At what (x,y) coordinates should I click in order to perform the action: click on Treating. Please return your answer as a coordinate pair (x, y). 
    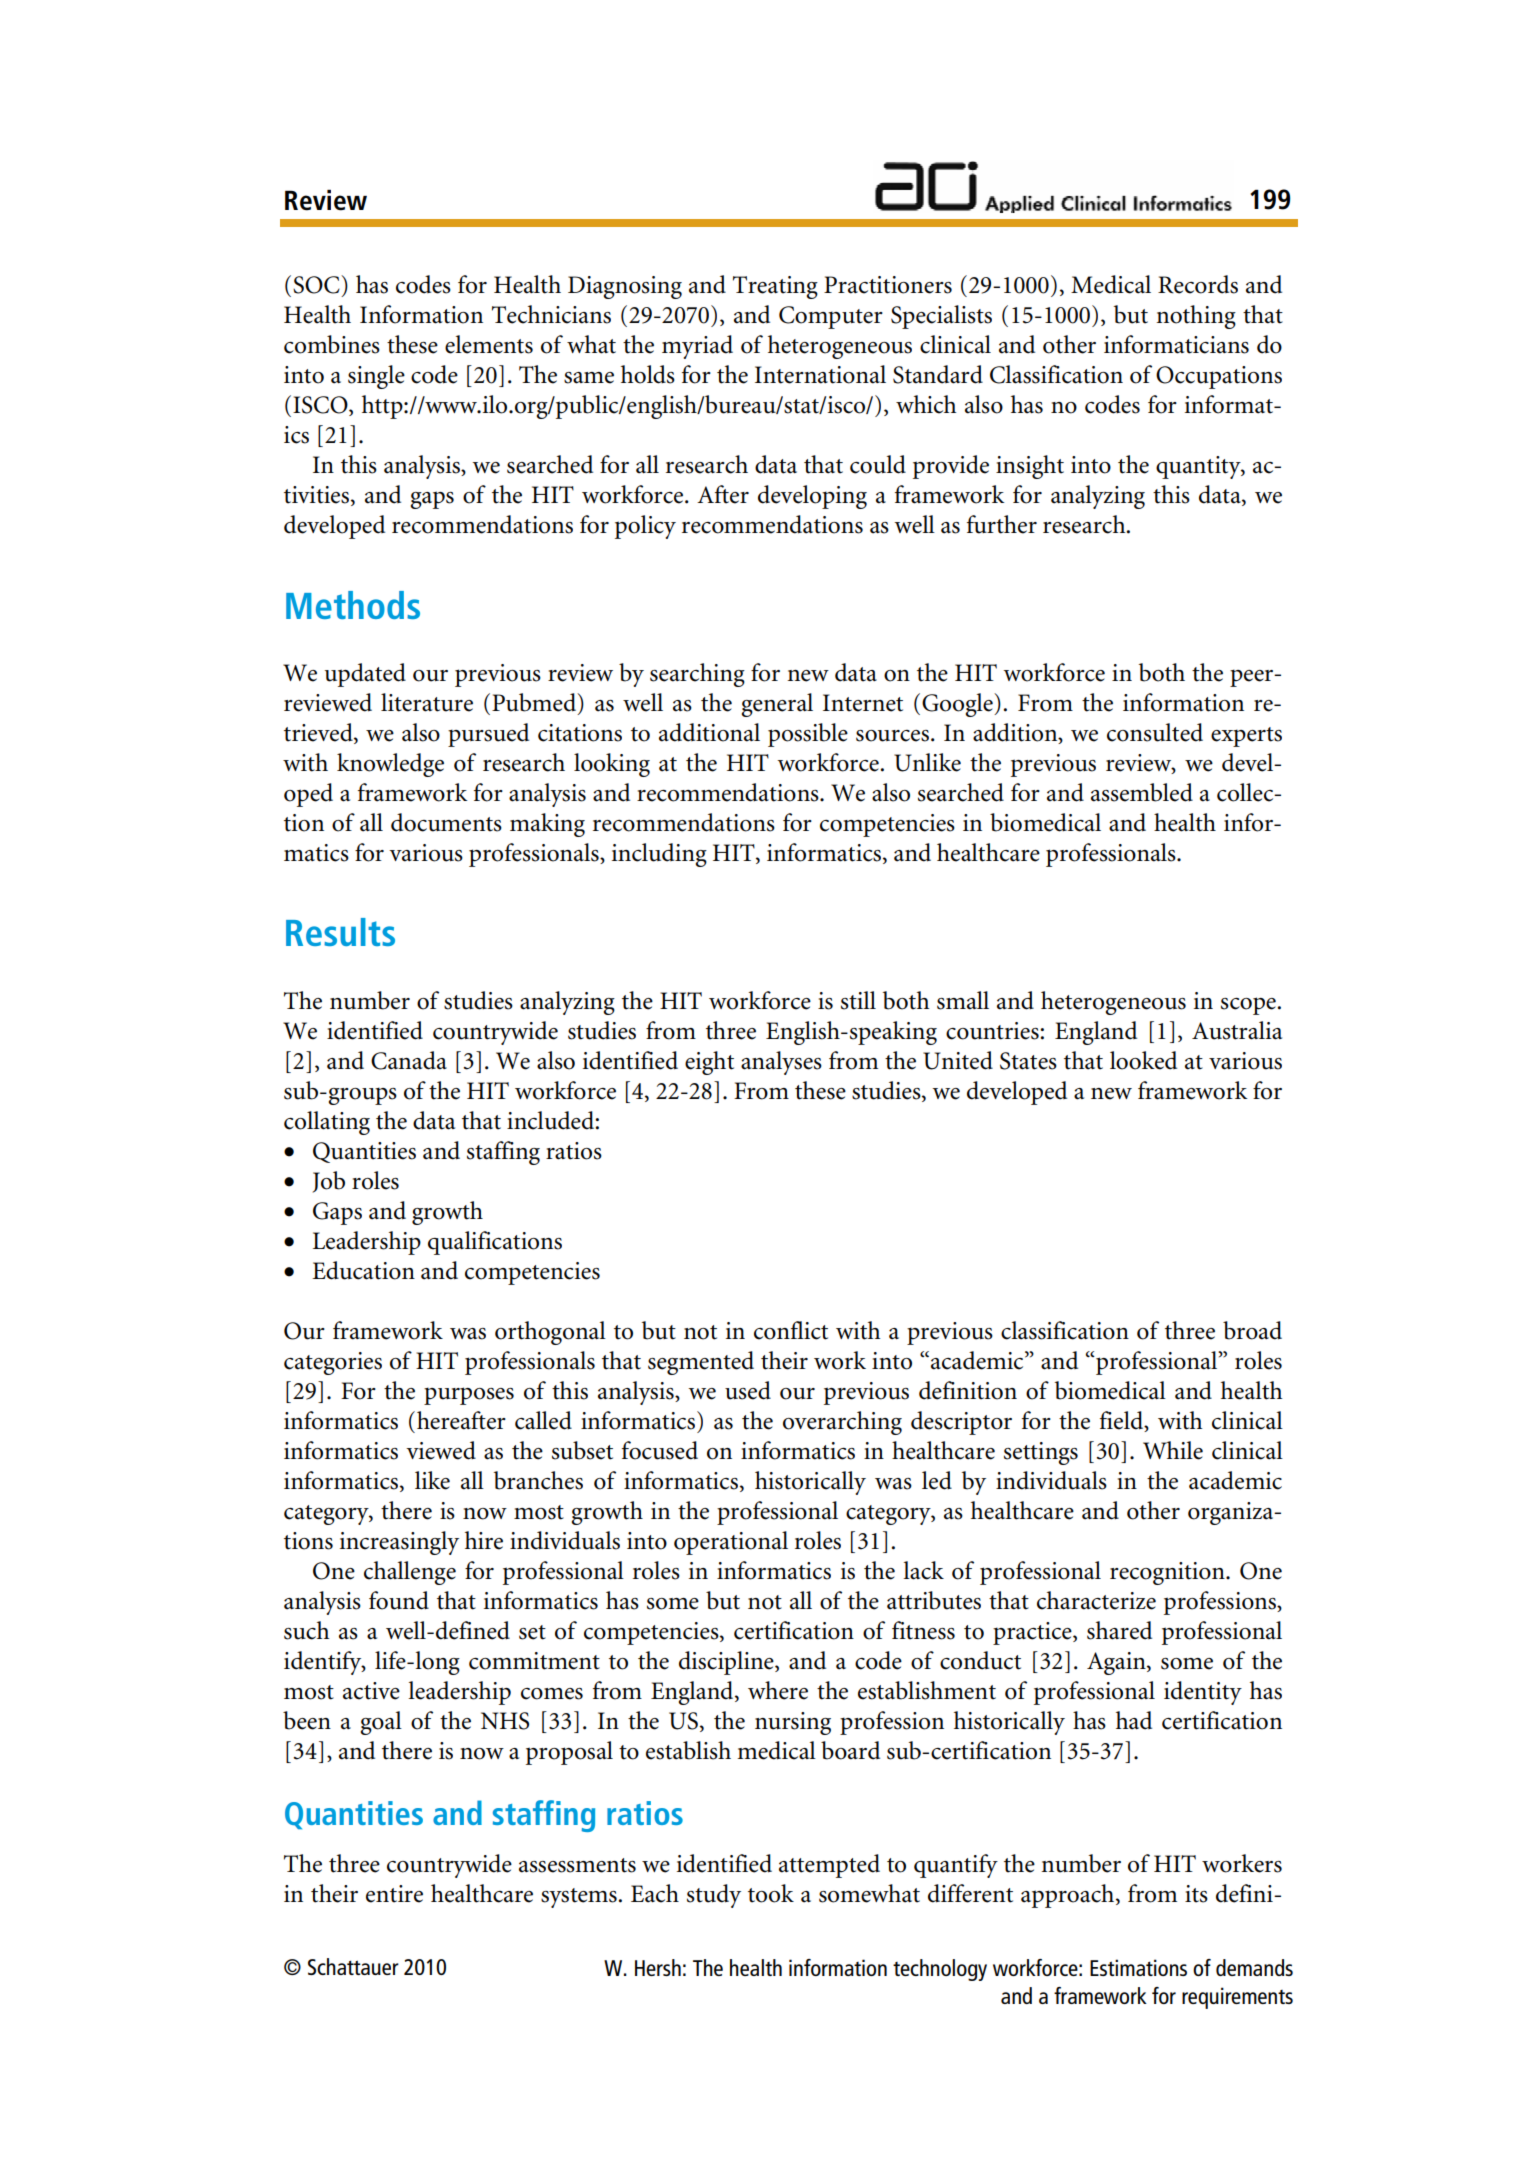
    Looking at the image, I should click on (775, 287).
